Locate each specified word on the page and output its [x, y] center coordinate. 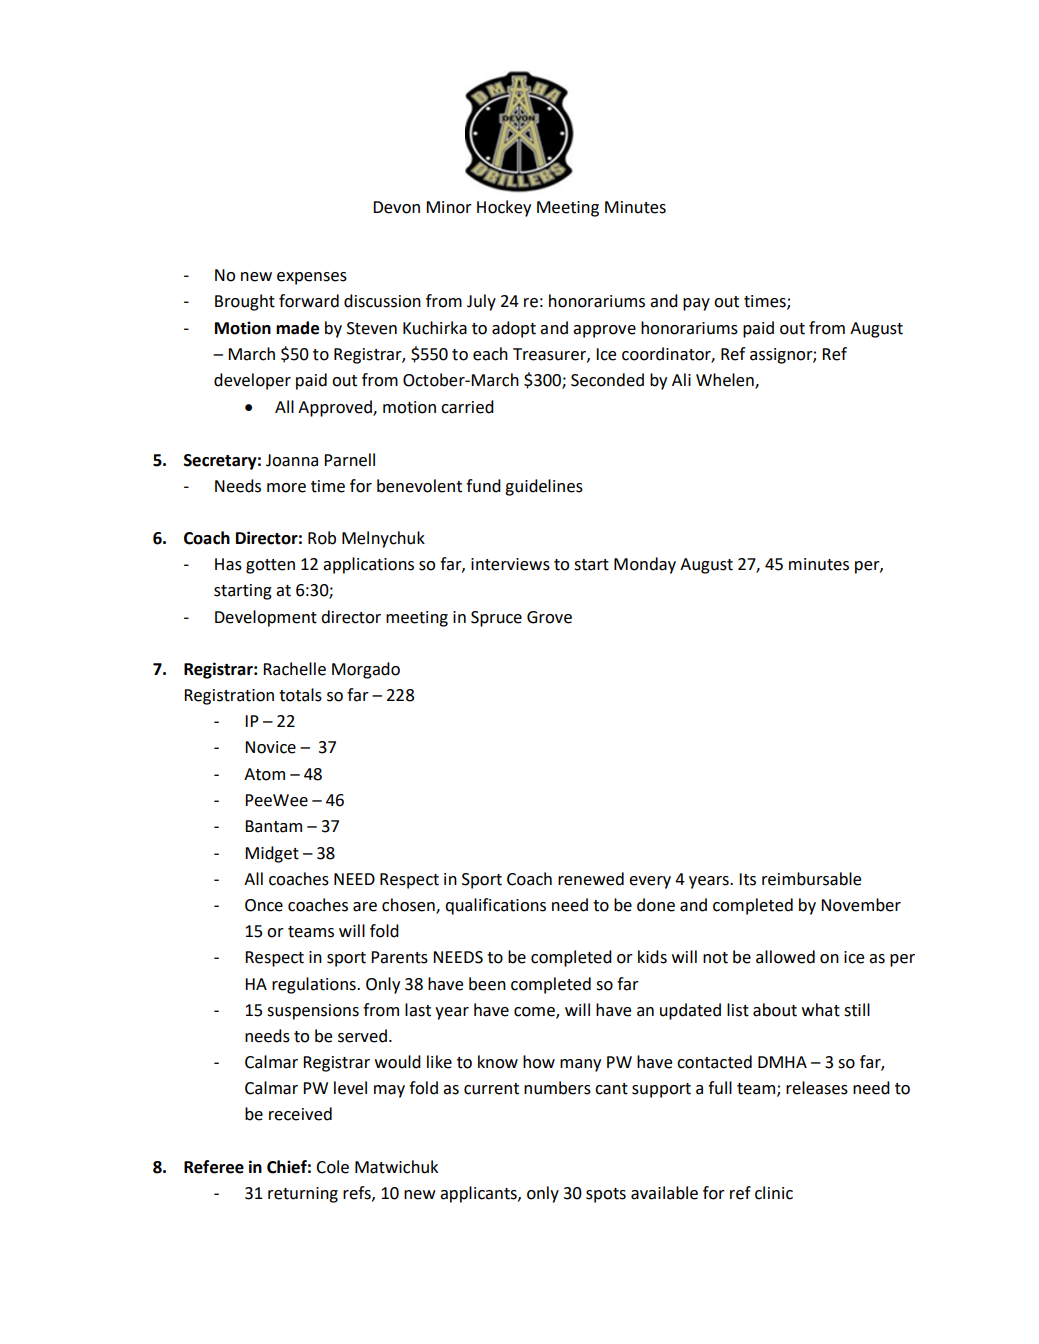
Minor [449, 207]
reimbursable [811, 879]
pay [696, 304]
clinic [774, 1193]
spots [606, 1195]
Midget [272, 854]
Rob [322, 538]
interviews [510, 564]
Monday [645, 565]
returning [303, 1195]
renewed [591, 879]
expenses [312, 278]
